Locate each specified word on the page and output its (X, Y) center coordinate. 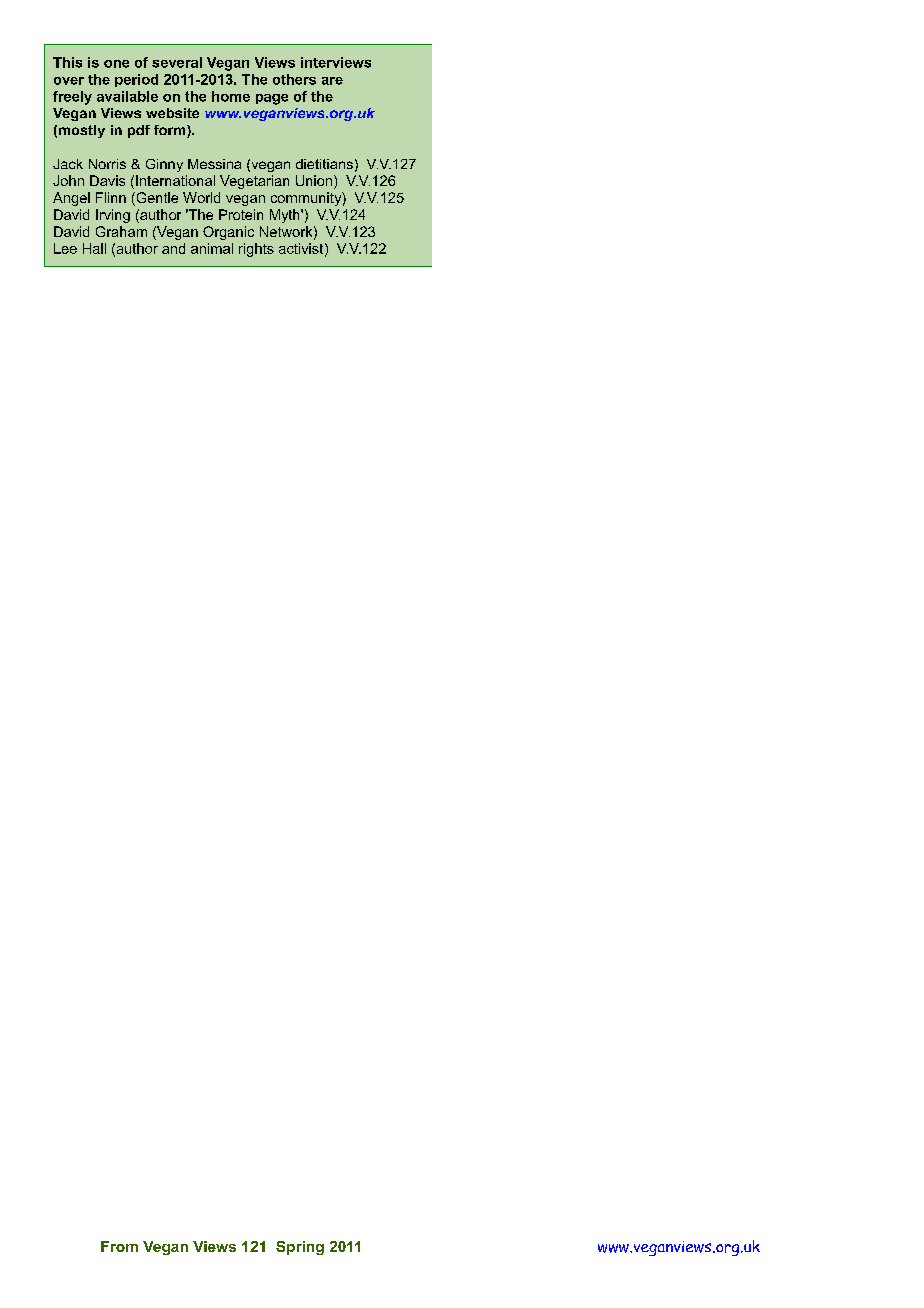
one (116, 64)
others (294, 79)
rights (256, 250)
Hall (94, 248)
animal (212, 248)
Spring (300, 1248)
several (177, 62)
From (119, 1246)
